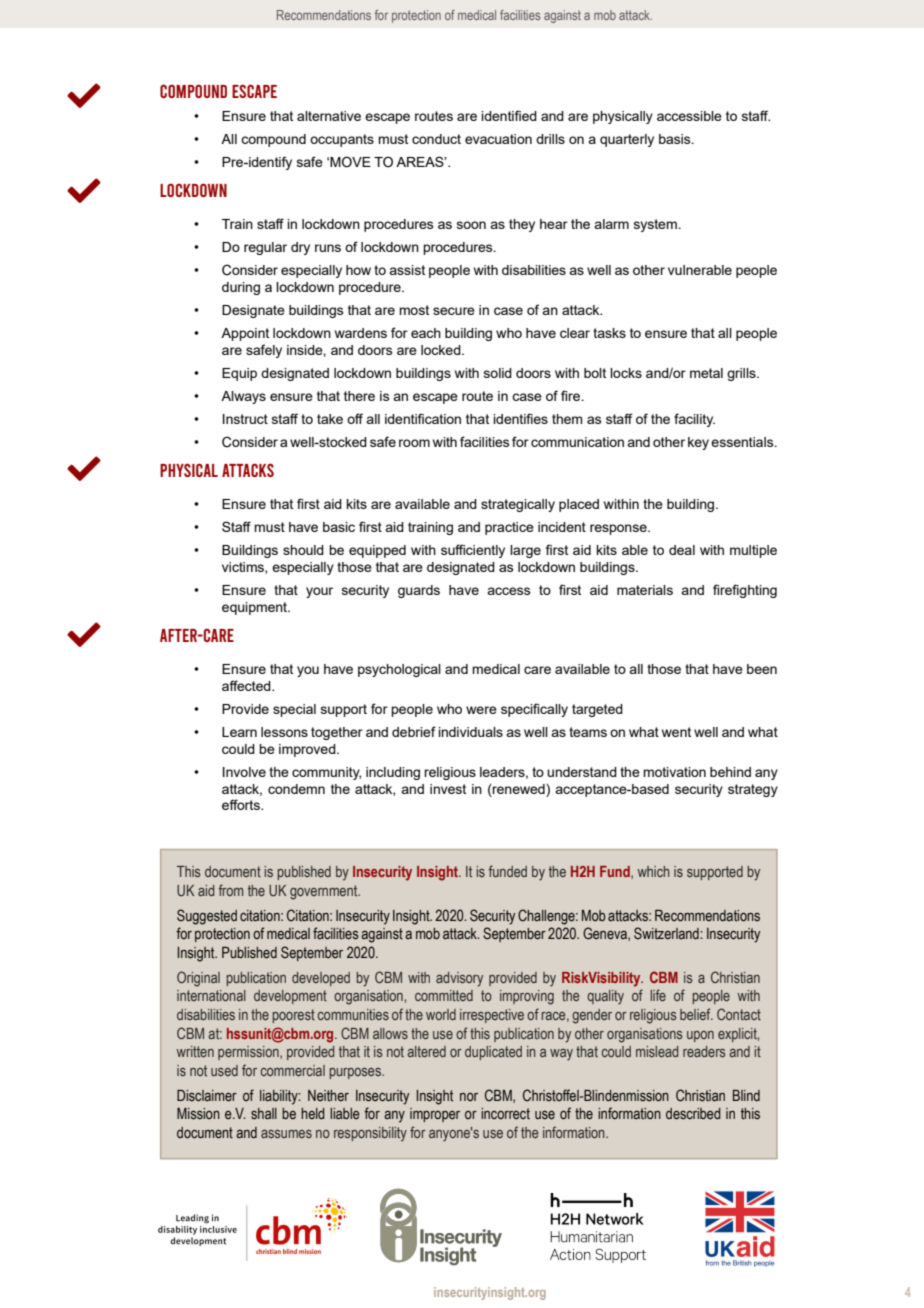  What do you see at coordinates (498, 139) in the screenshot?
I see `evacuation` at bounding box center [498, 139].
